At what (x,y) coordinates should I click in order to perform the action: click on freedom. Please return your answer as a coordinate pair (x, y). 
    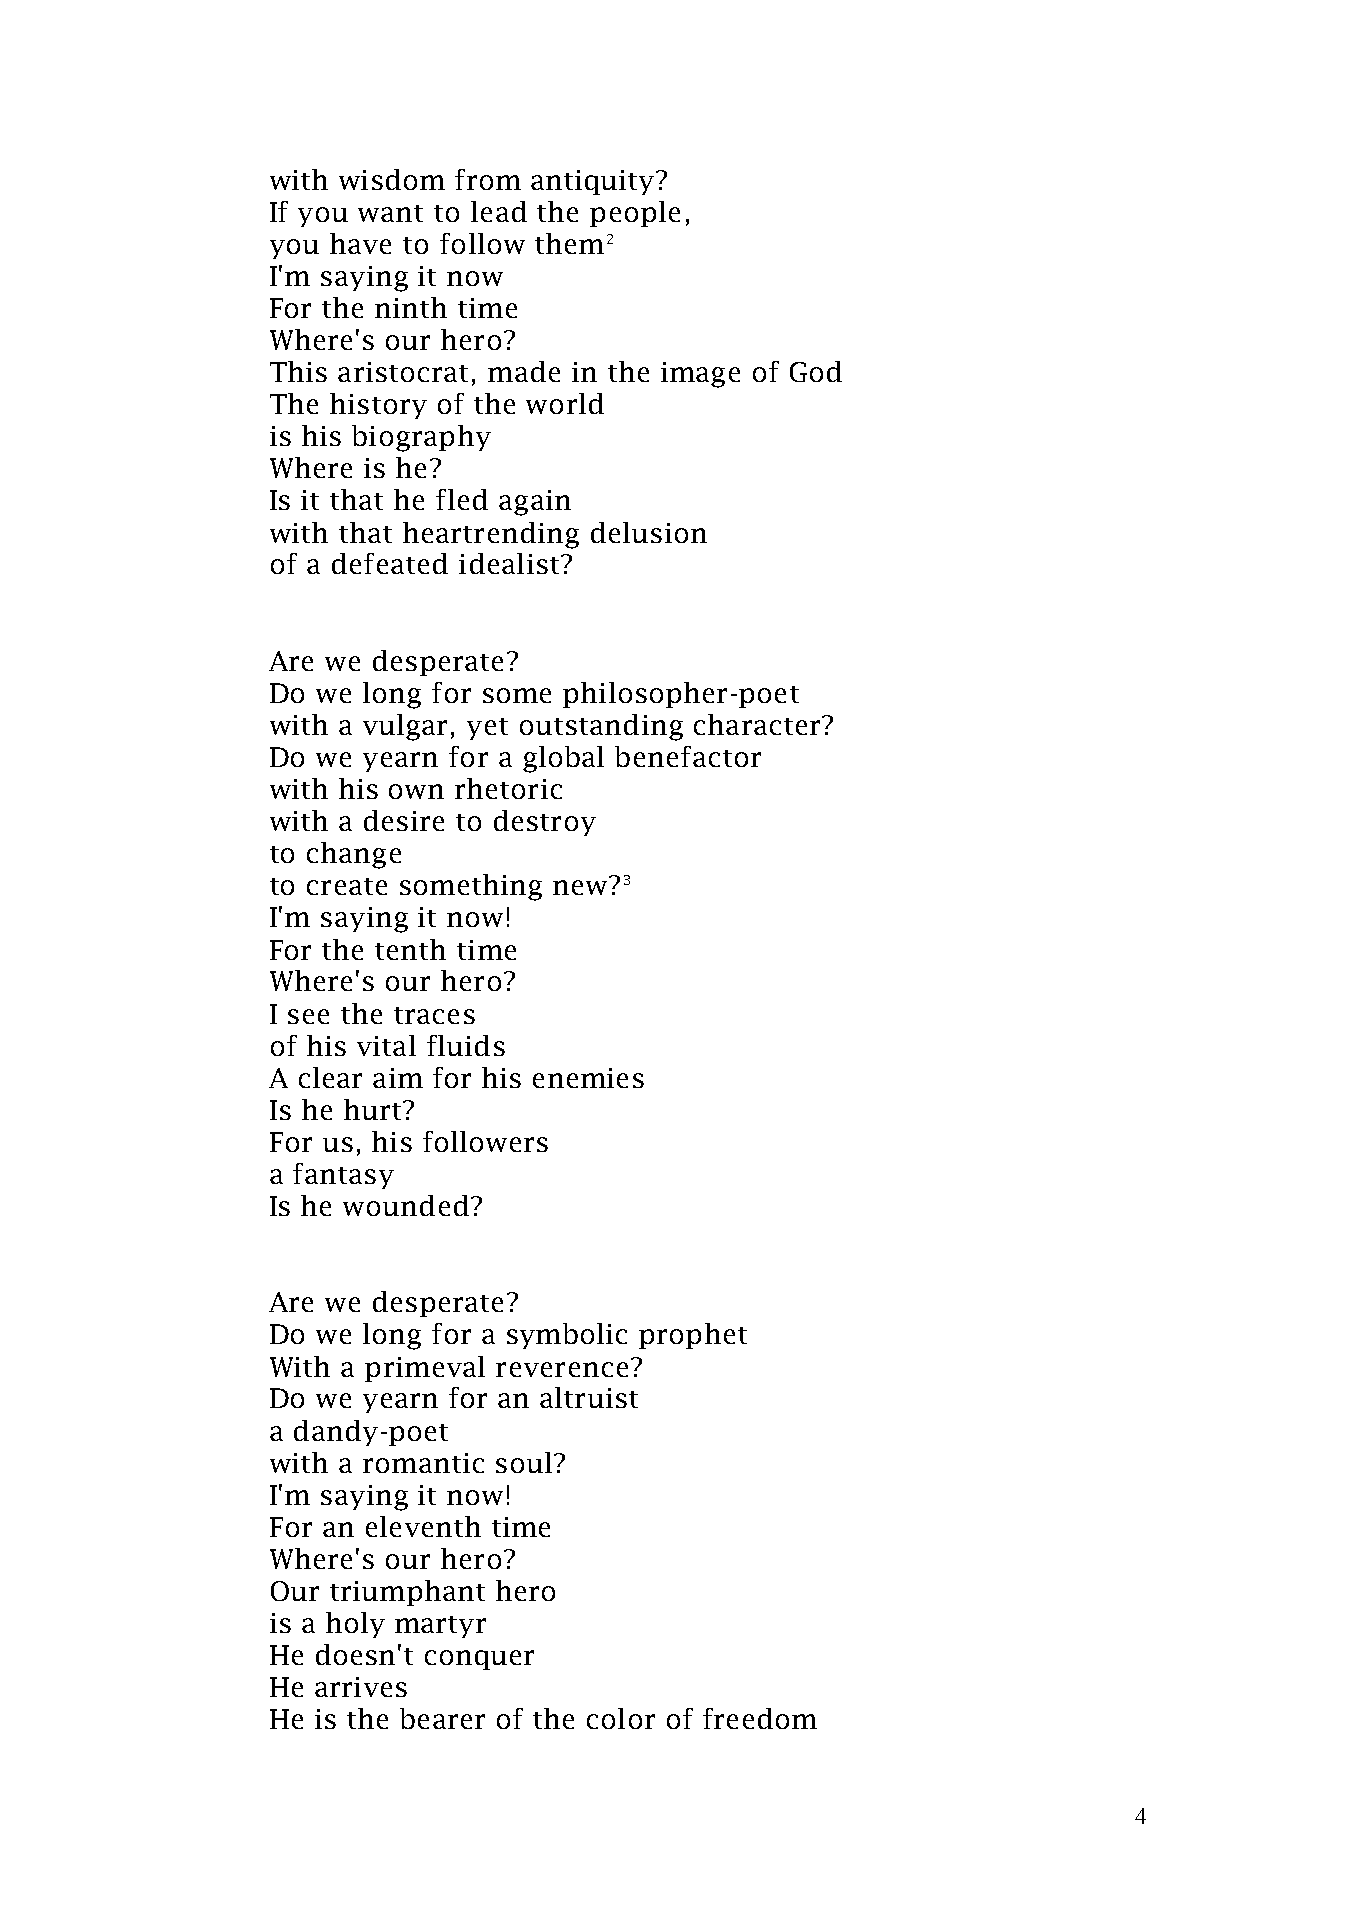
    Looking at the image, I should click on (760, 1718).
